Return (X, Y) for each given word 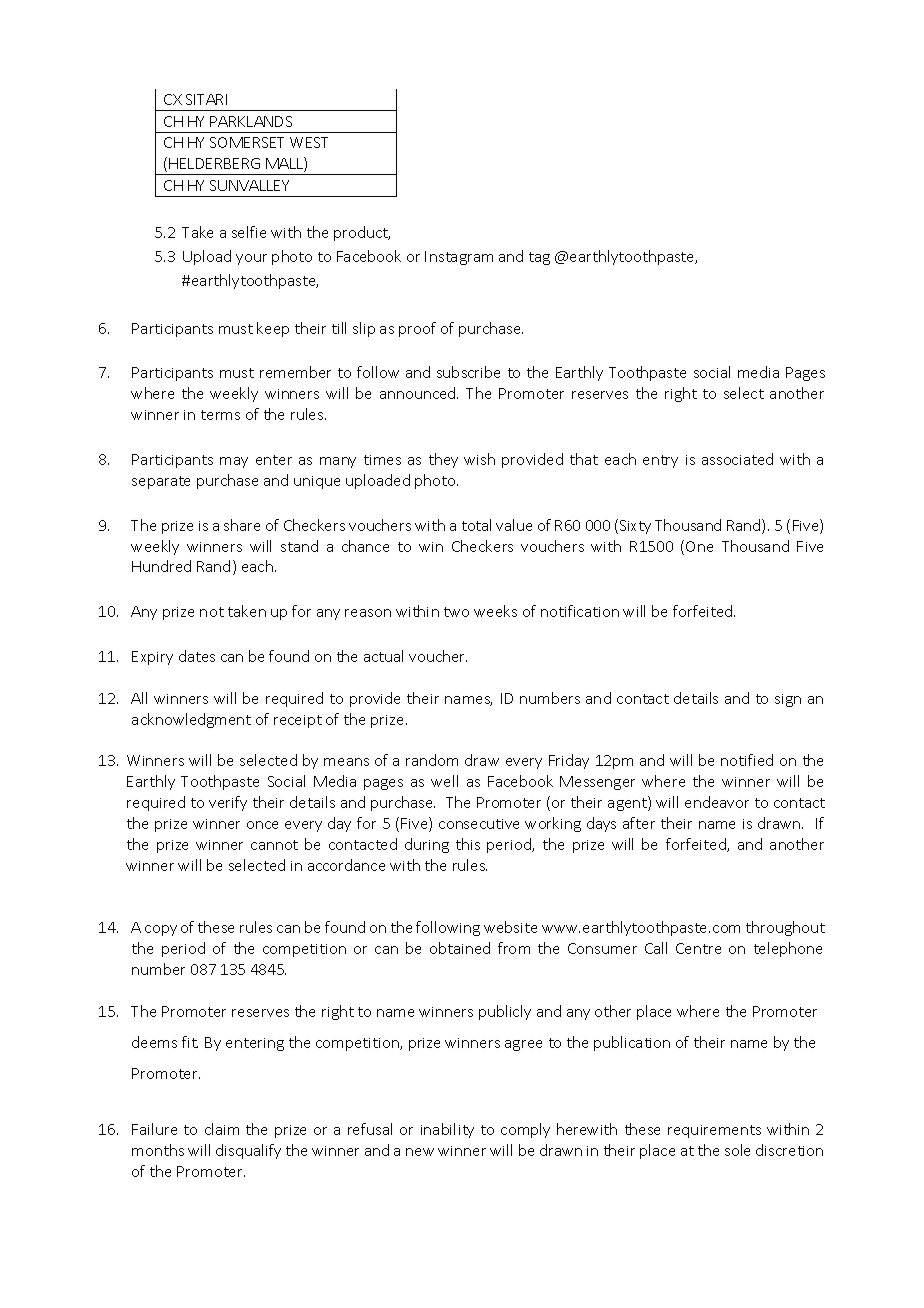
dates (197, 656)
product (362, 233)
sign (788, 700)
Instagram (459, 258)
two (456, 612)
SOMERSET (247, 142)
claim (222, 1129)
